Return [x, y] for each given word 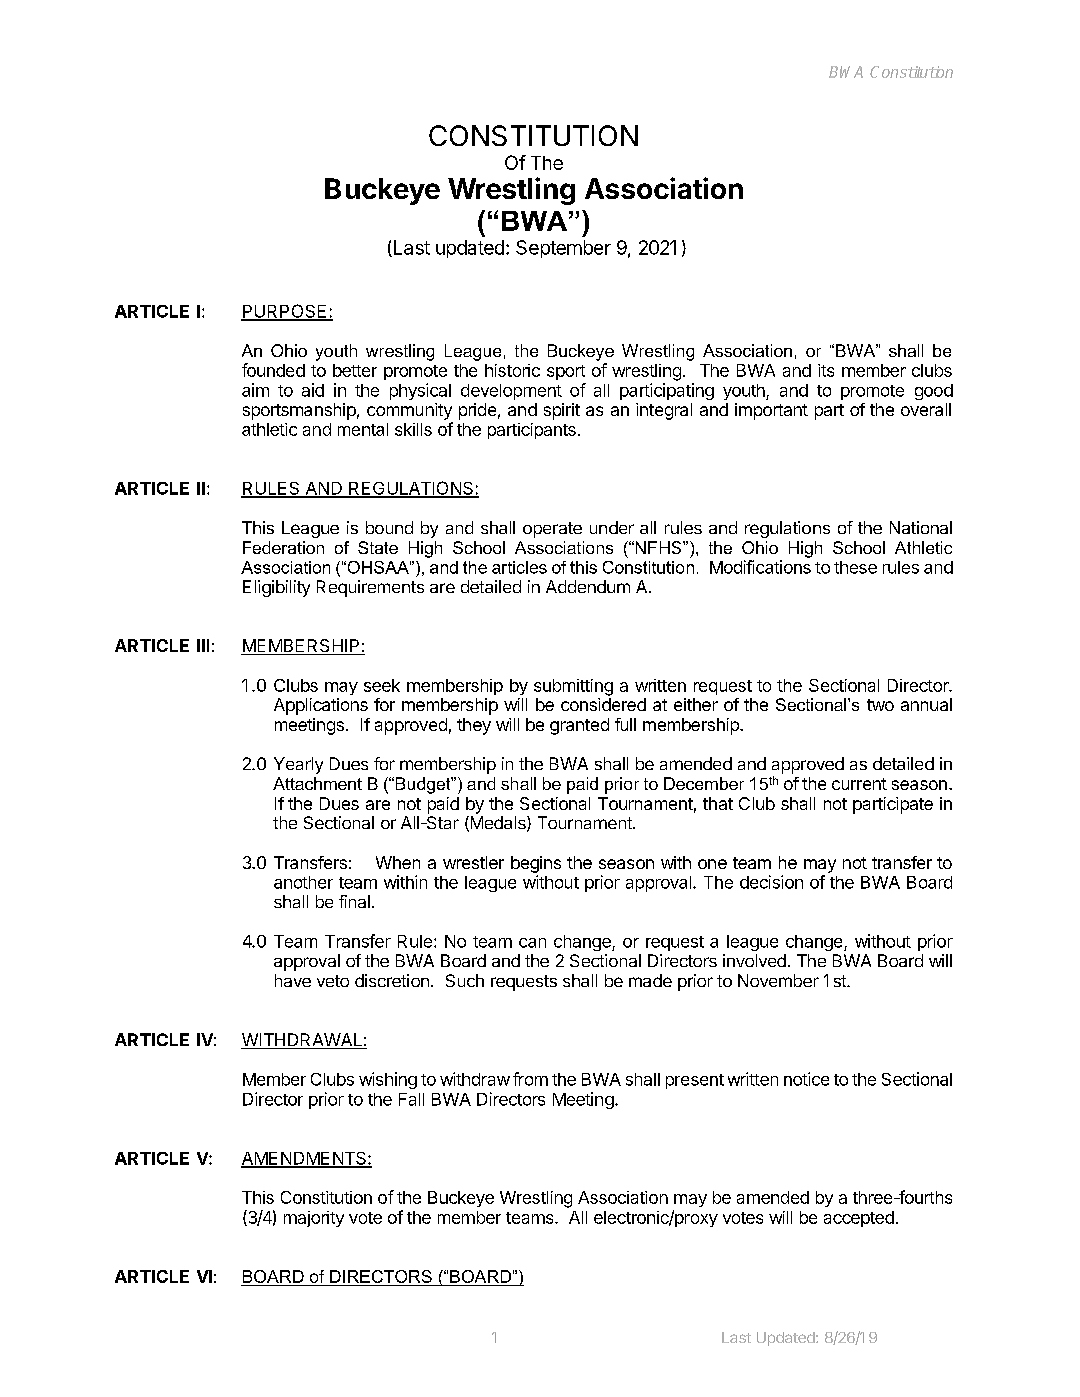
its [826, 370]
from [530, 1079]
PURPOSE [285, 312]
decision [771, 882]
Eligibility [276, 588]
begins [536, 864]
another [303, 882]
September [563, 249]
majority [314, 1219]
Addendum [588, 586]
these [855, 567]
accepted [859, 1219]
